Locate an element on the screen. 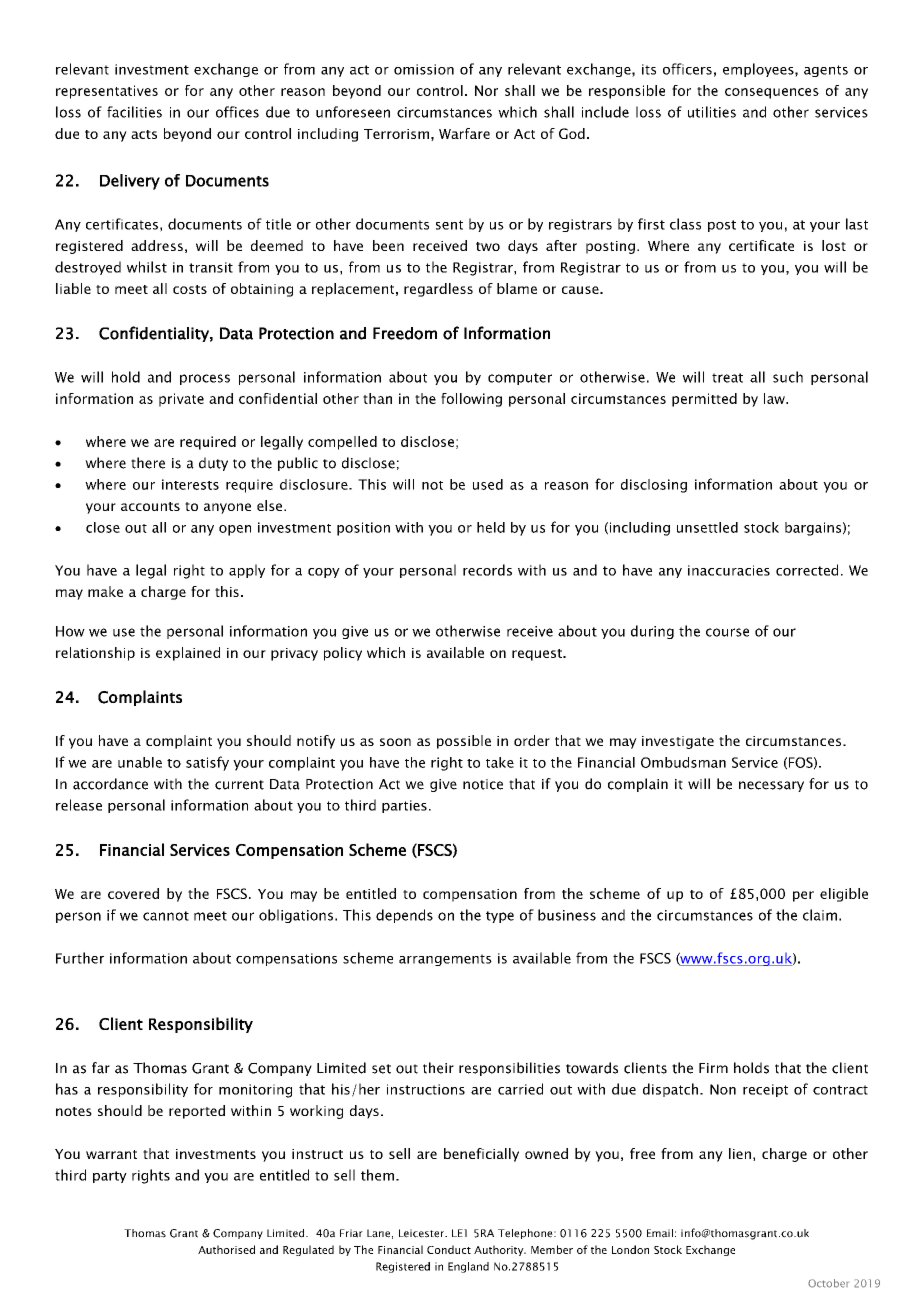 The width and height of the screenshot is (924, 1307). facilities is located at coordinates (134, 112).
